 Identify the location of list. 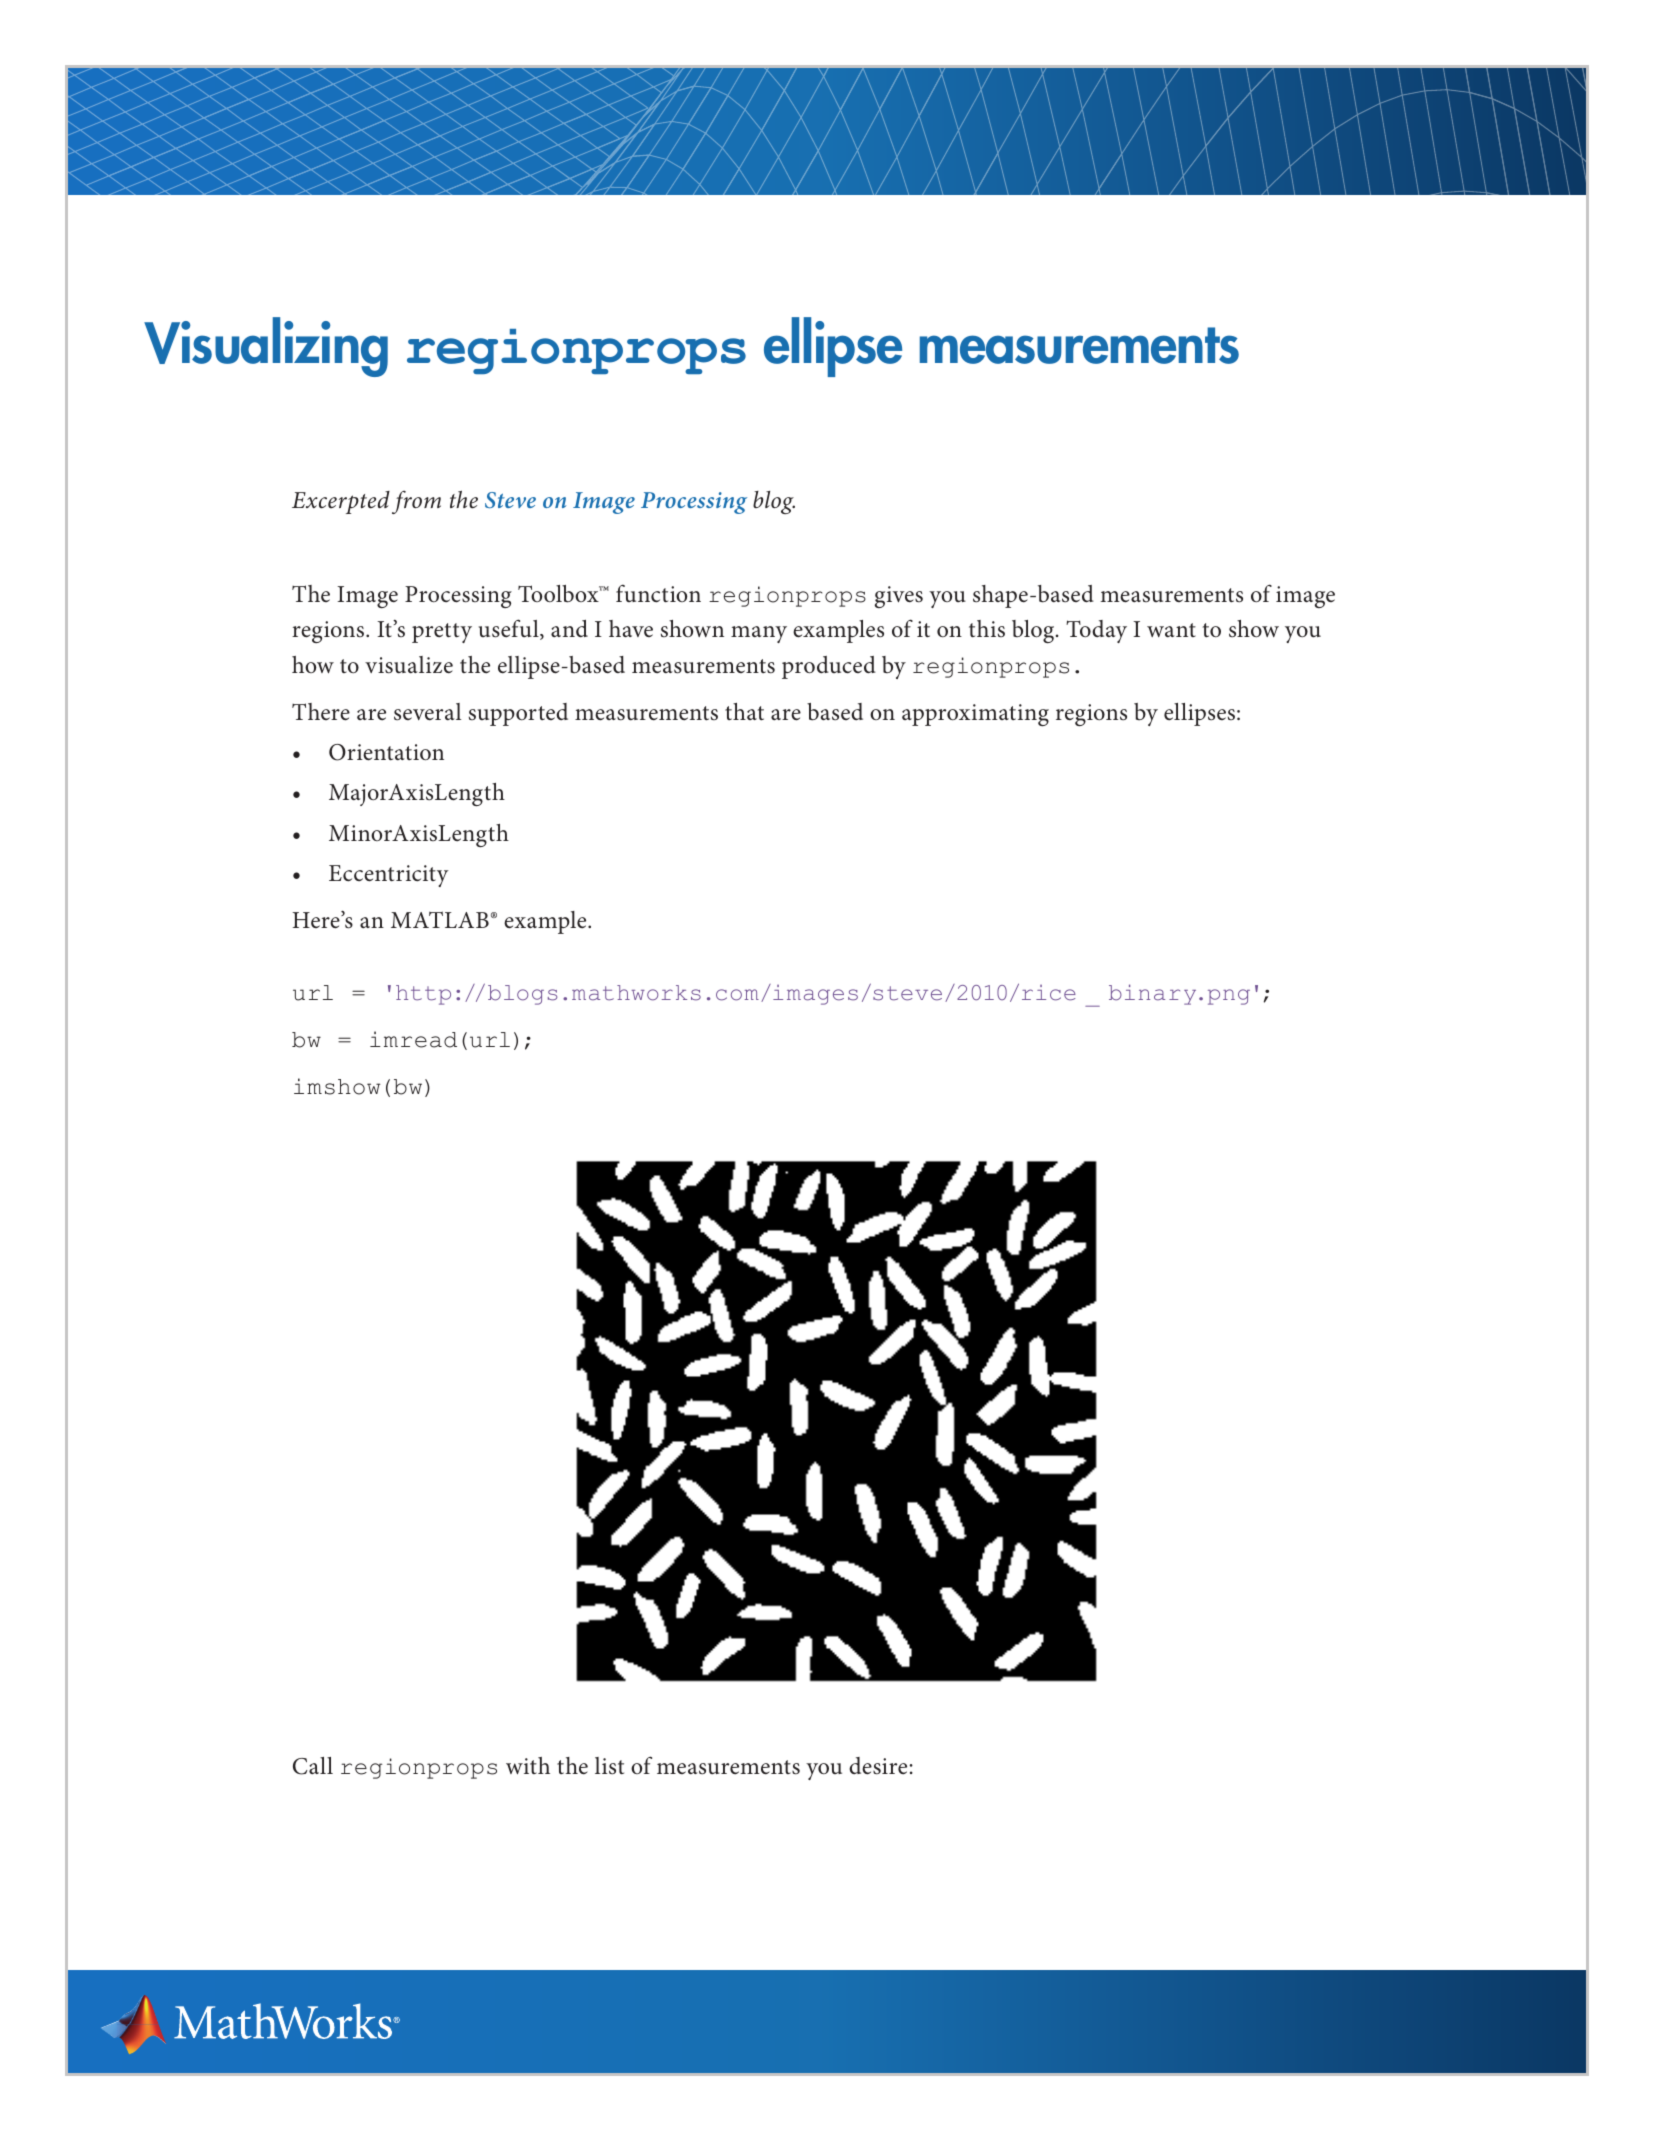
(609, 1766).
